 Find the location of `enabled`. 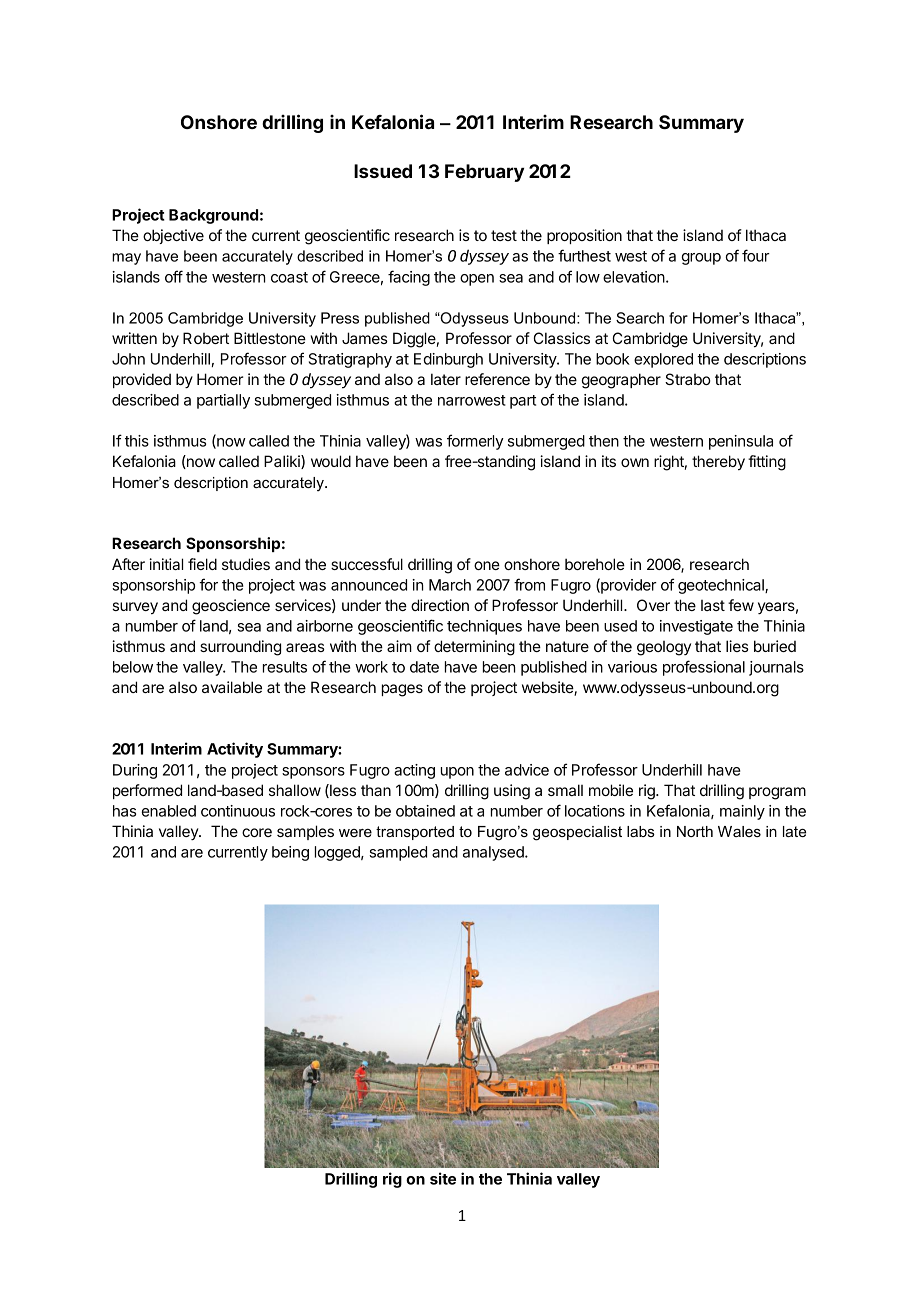

enabled is located at coordinates (168, 811).
